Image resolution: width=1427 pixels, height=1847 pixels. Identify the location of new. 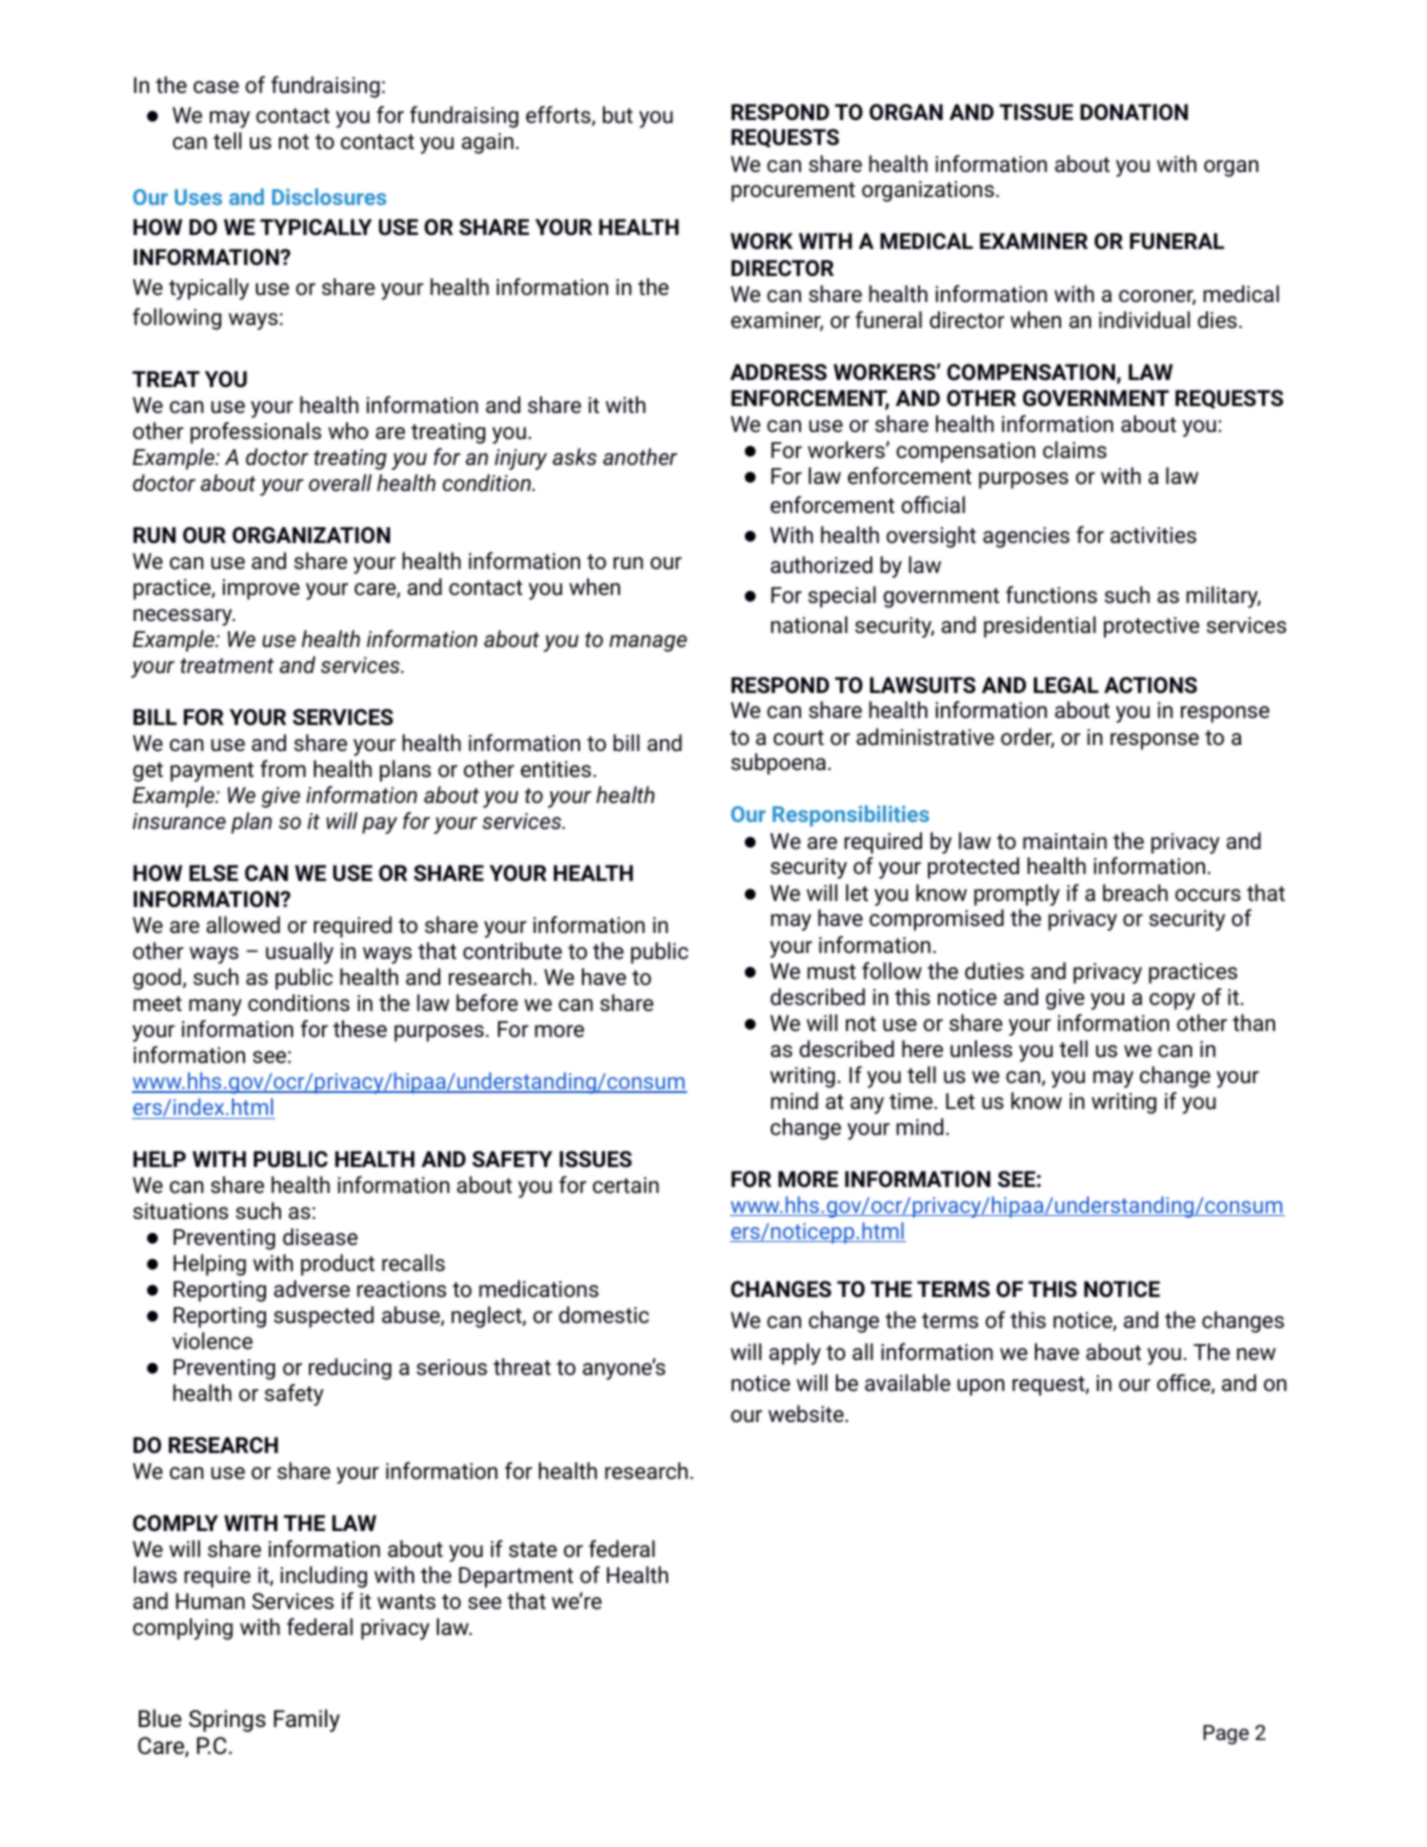
(1256, 1354).
